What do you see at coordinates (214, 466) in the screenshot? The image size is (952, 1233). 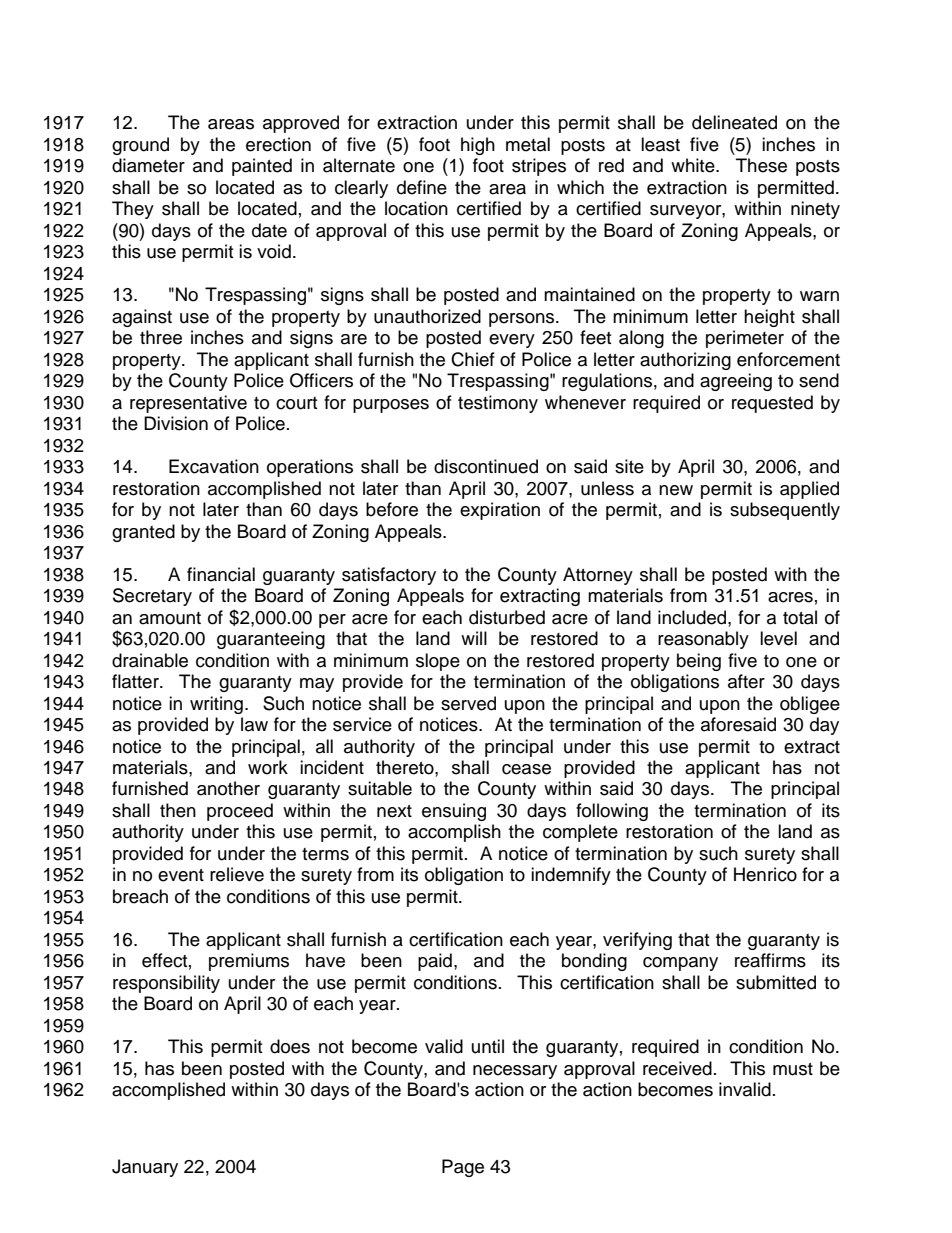 I see `Excavation` at bounding box center [214, 466].
